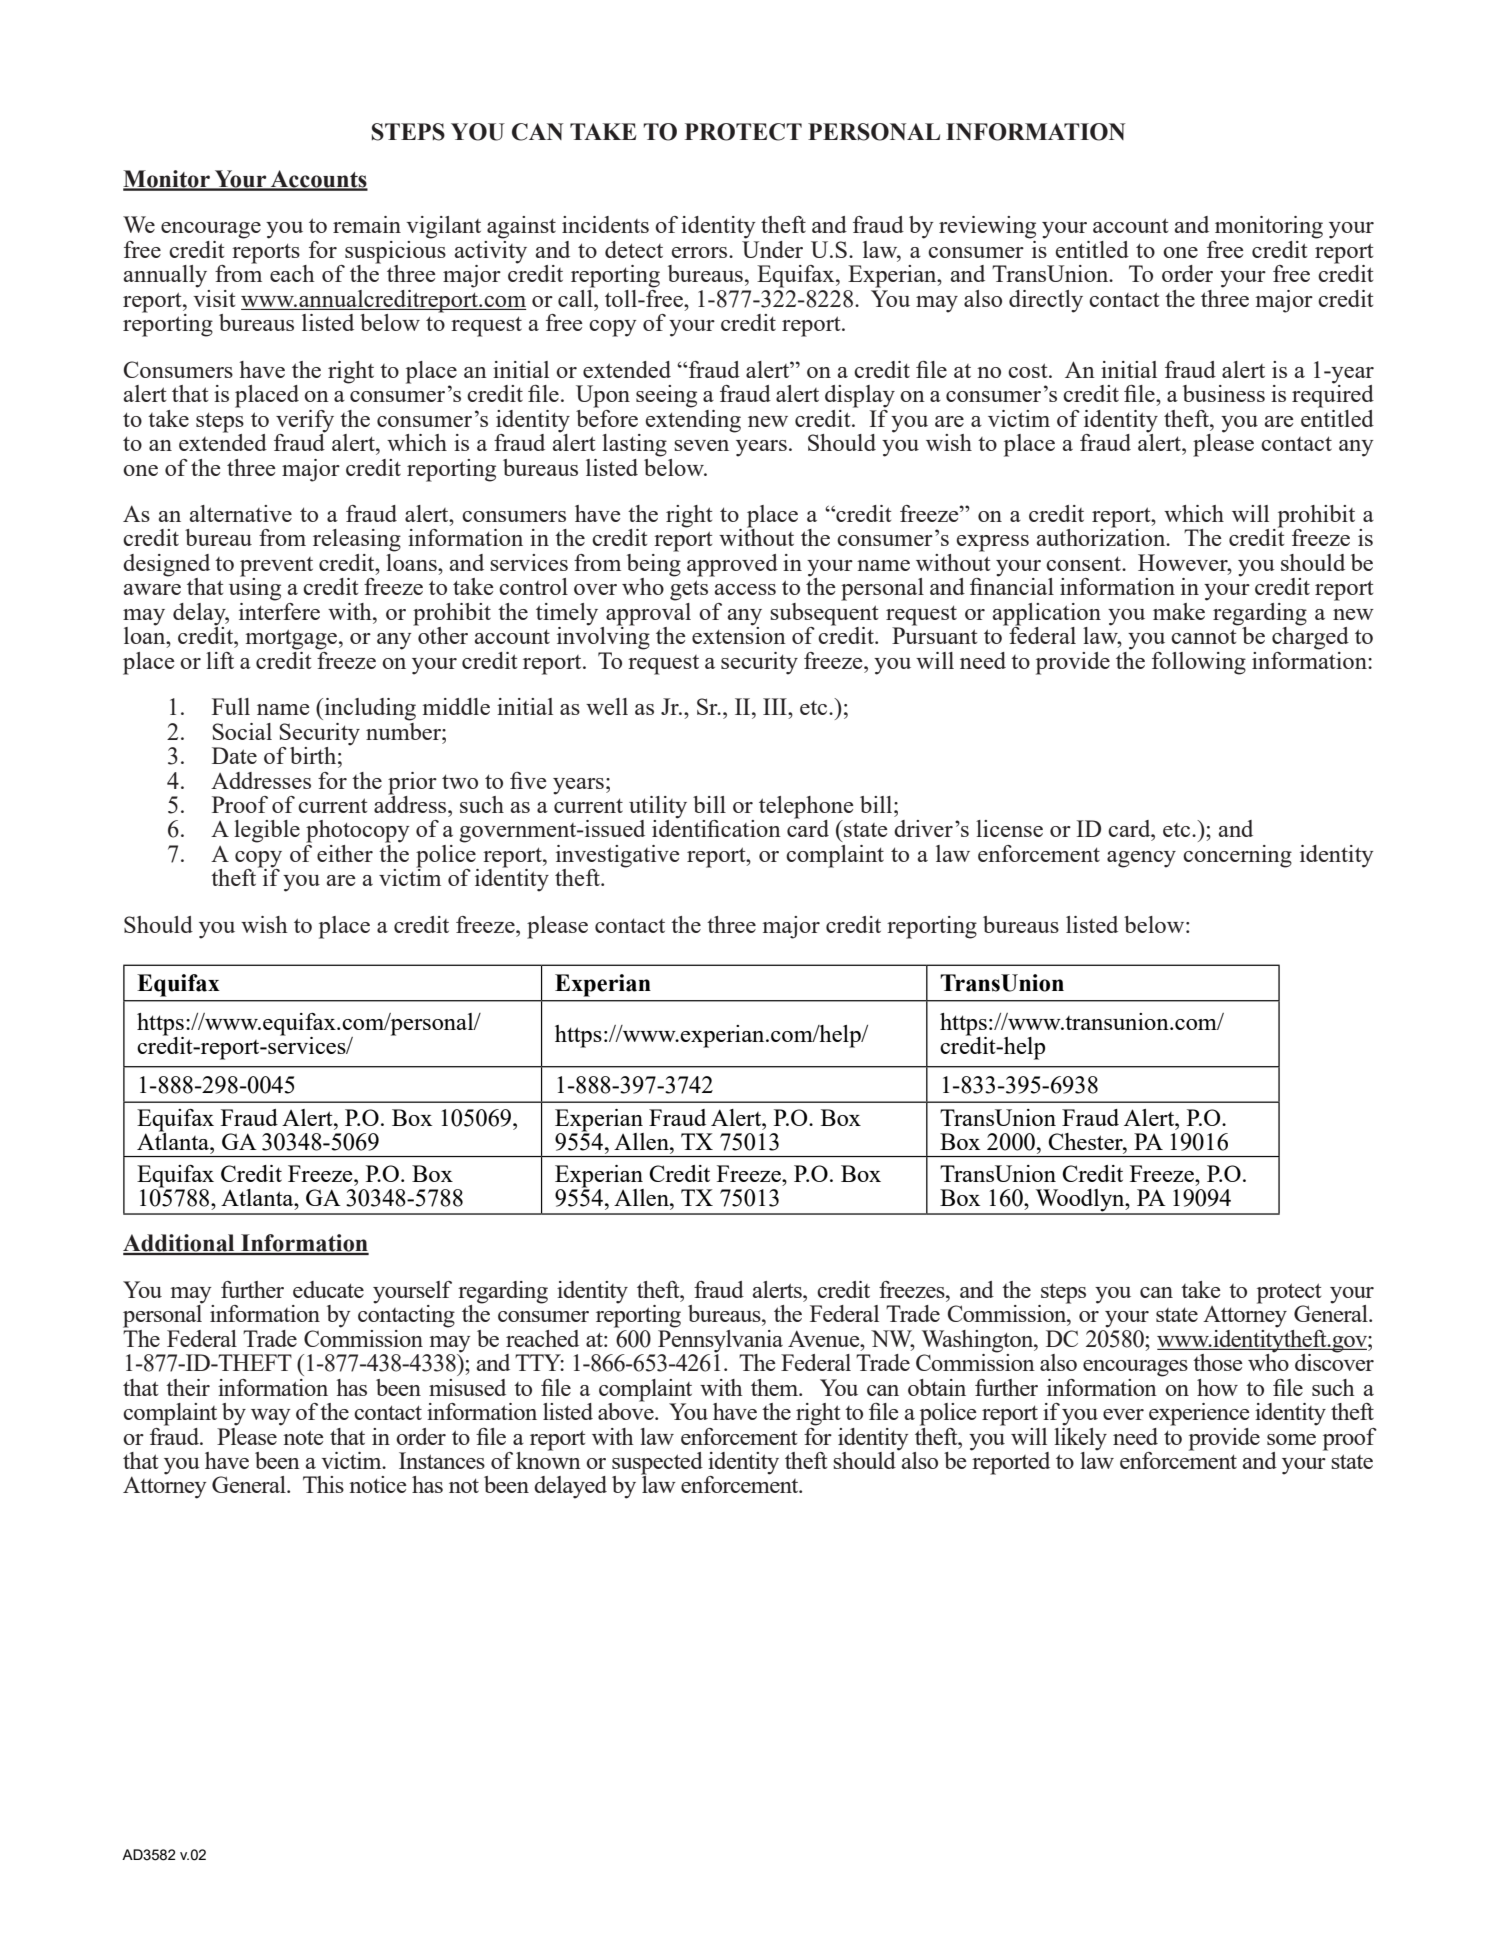  Describe the element at coordinates (657, 1464) in the screenshot. I see `suspected` at that location.
